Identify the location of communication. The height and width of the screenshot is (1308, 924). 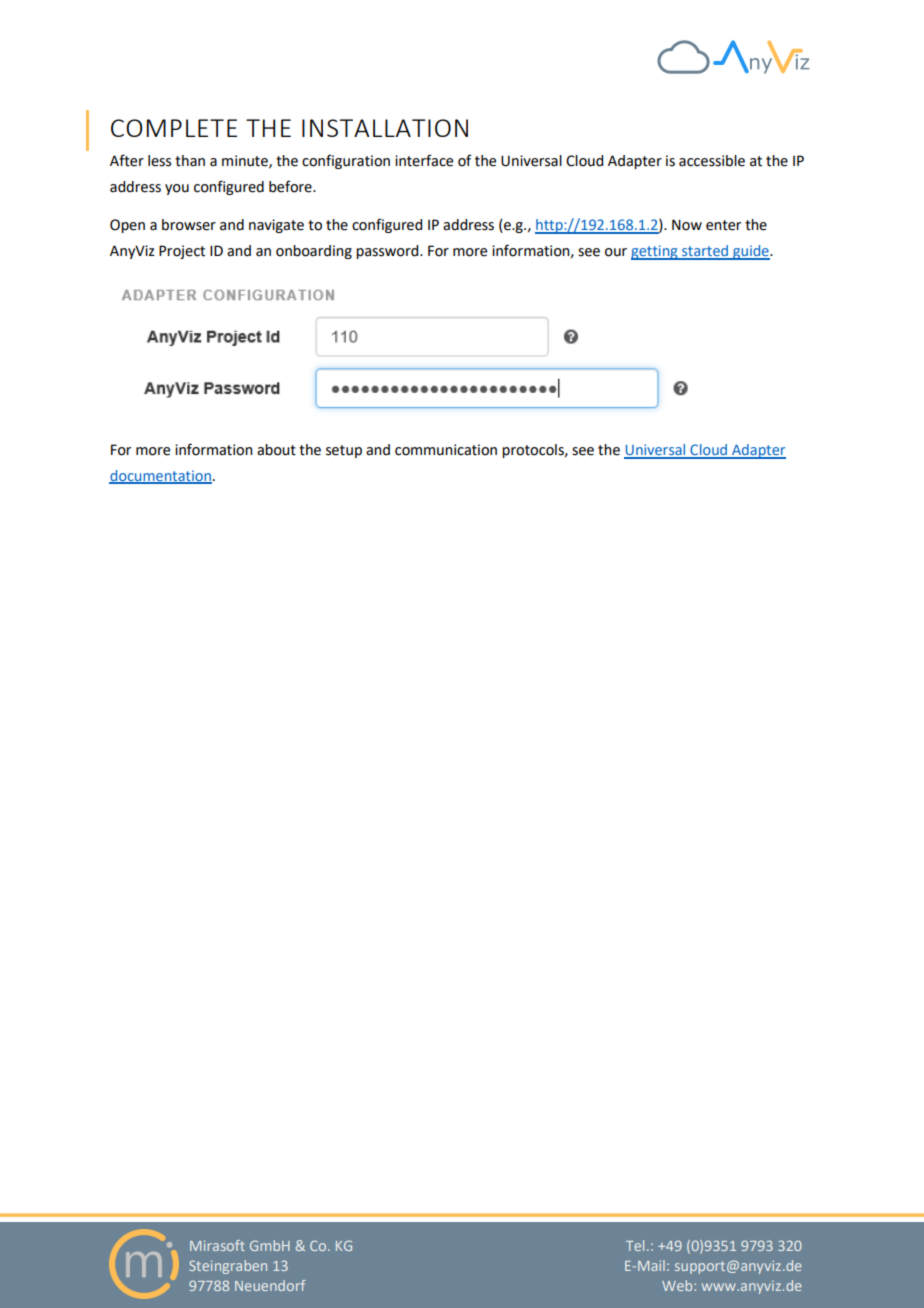
(446, 450).
